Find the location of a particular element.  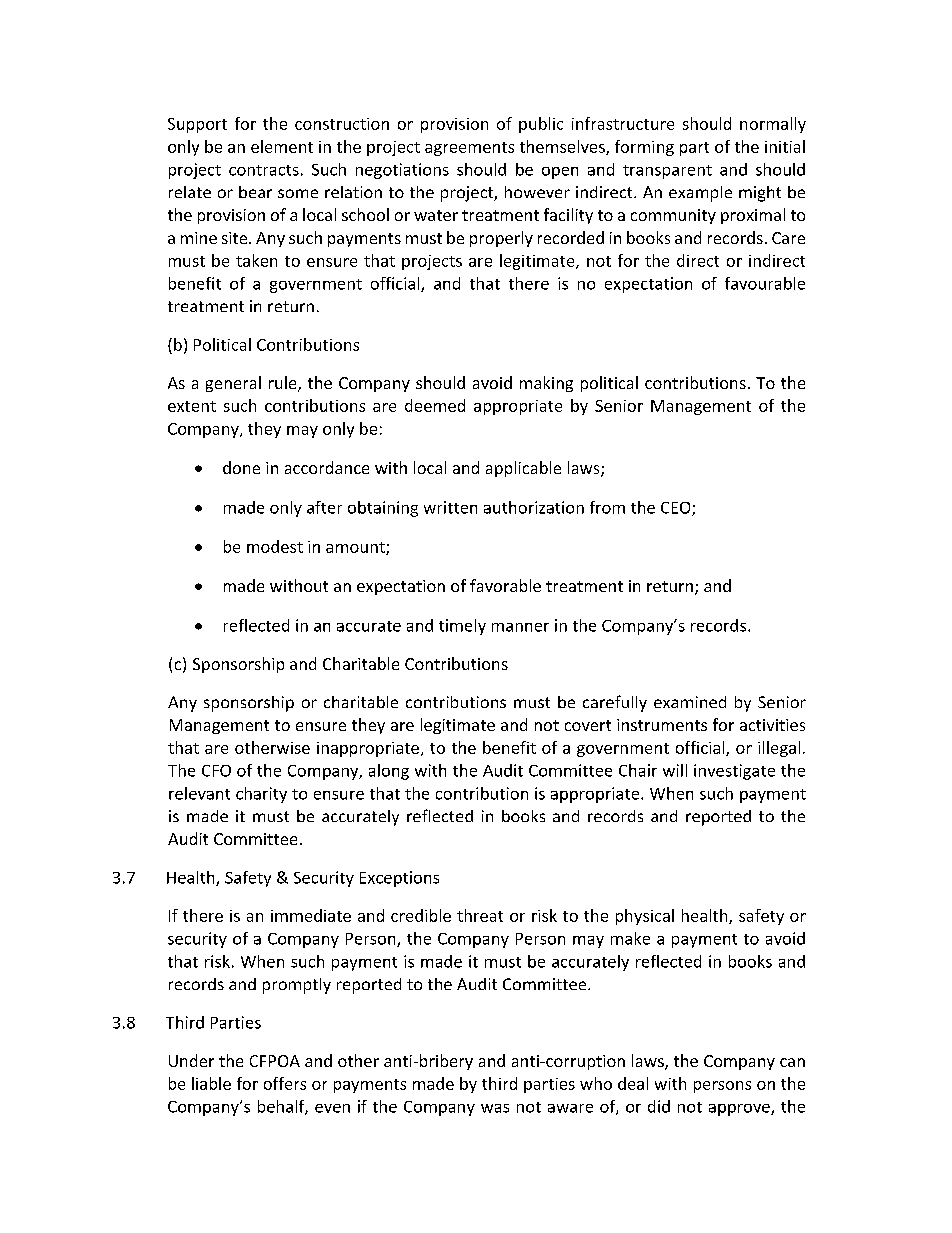

offers is located at coordinates (285, 1083).
